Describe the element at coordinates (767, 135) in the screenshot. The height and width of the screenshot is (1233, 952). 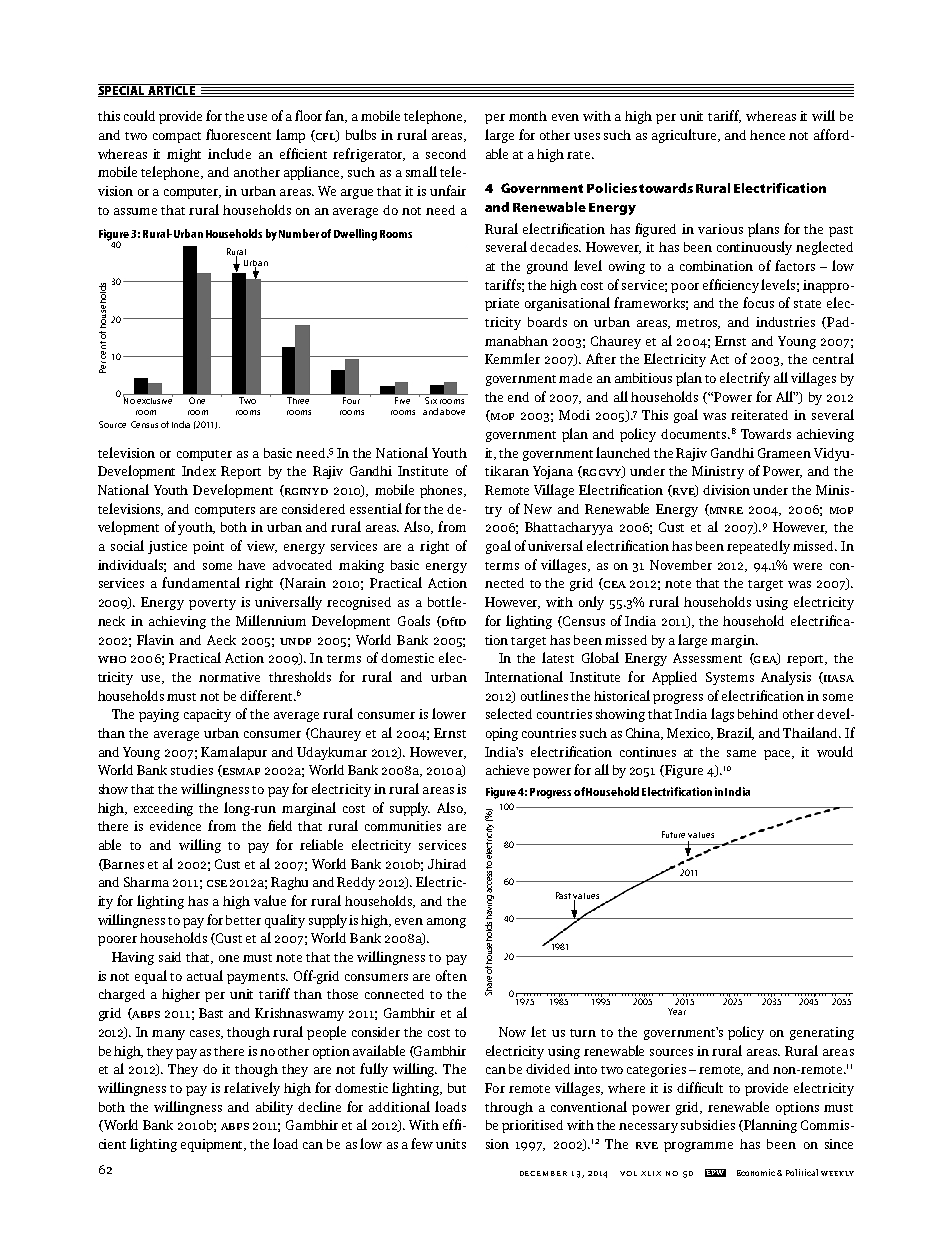
I see `hence` at that location.
